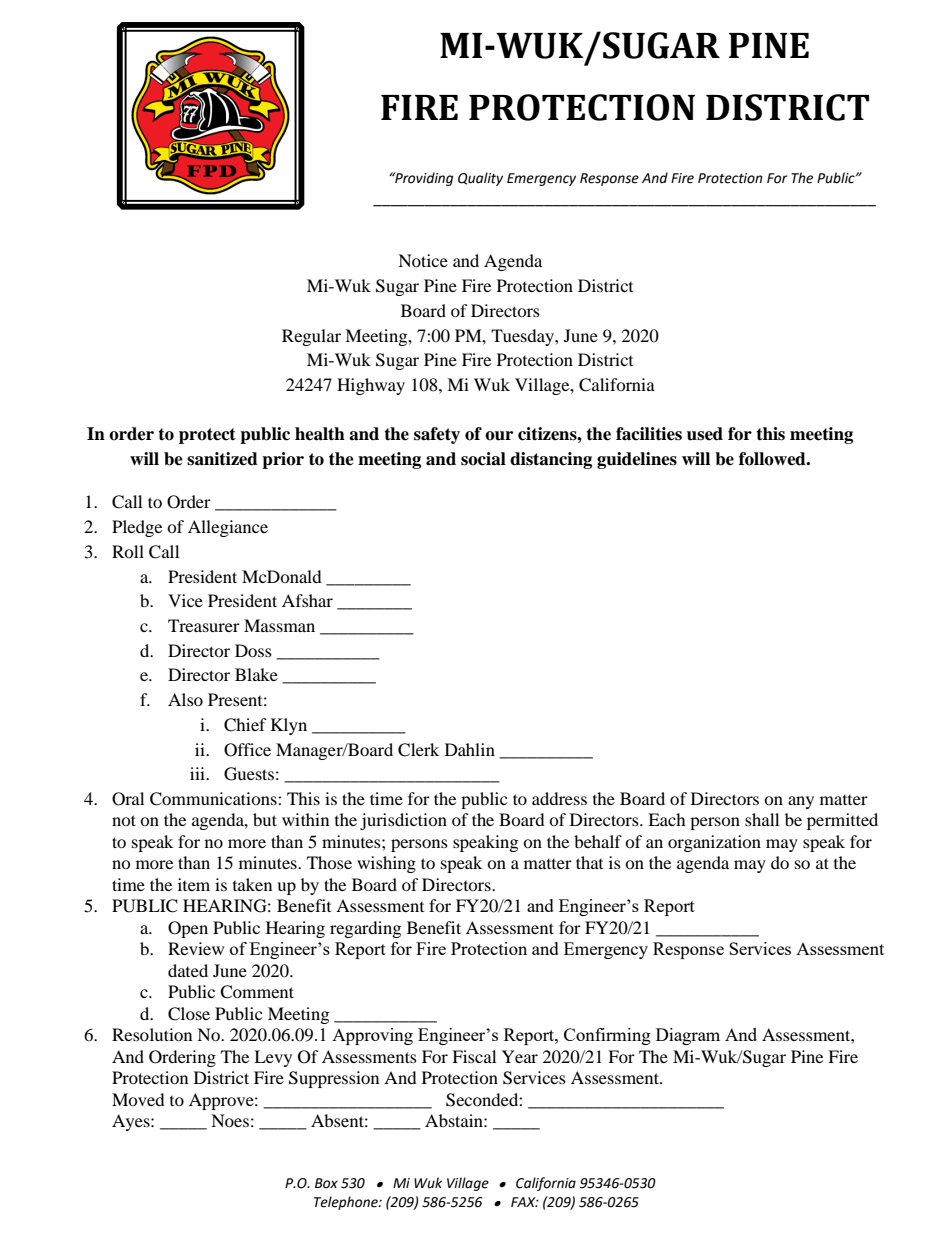 This screenshot has height=1233, width=952. I want to click on Quality, so click(480, 179).
